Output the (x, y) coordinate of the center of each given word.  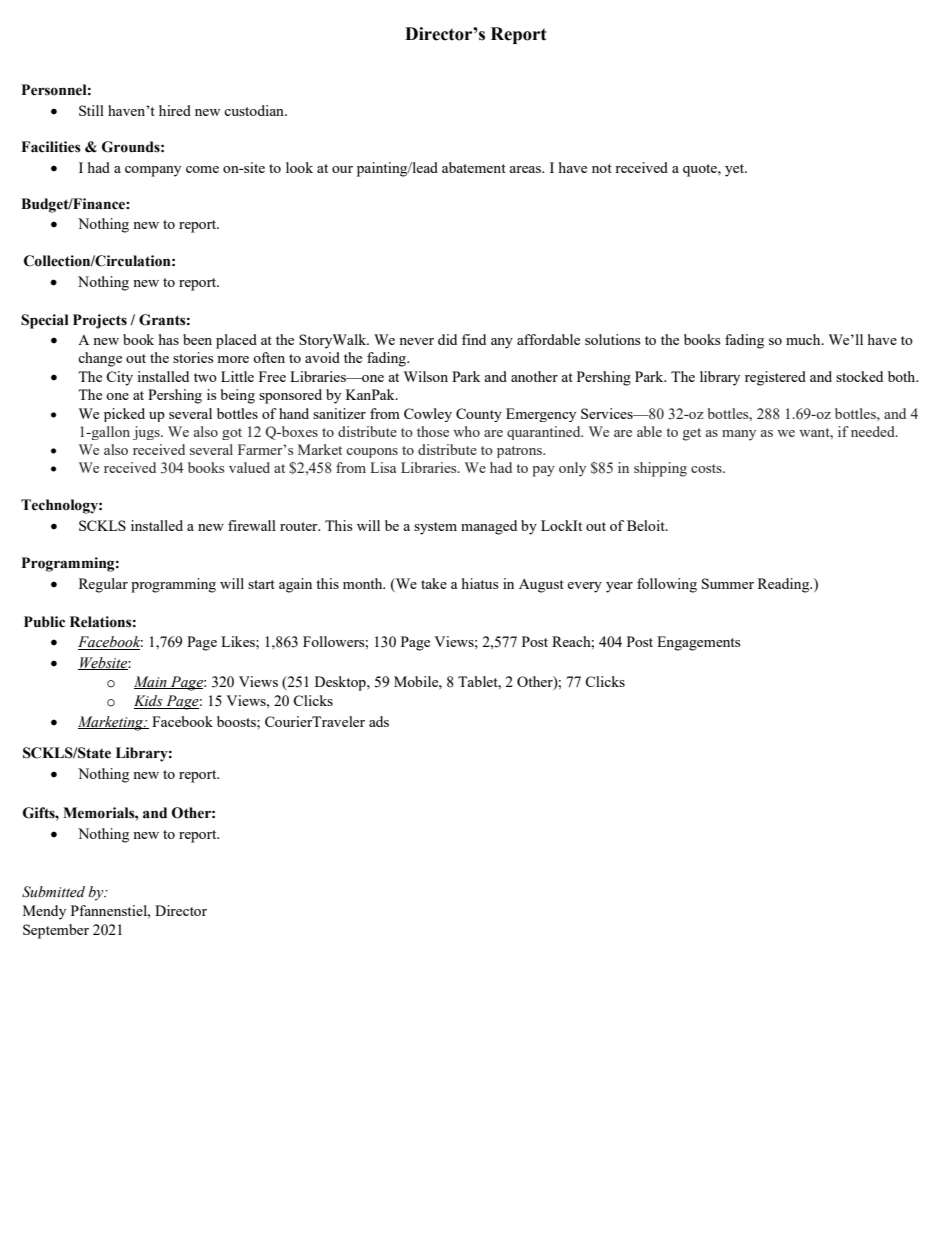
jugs (147, 433)
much (804, 339)
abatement (474, 167)
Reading (785, 585)
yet (736, 170)
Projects (100, 321)
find (474, 339)
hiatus (480, 583)
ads (379, 721)
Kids (149, 702)
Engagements (698, 643)
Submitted (53, 892)
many (739, 435)
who (466, 431)
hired (175, 110)
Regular (103, 585)
